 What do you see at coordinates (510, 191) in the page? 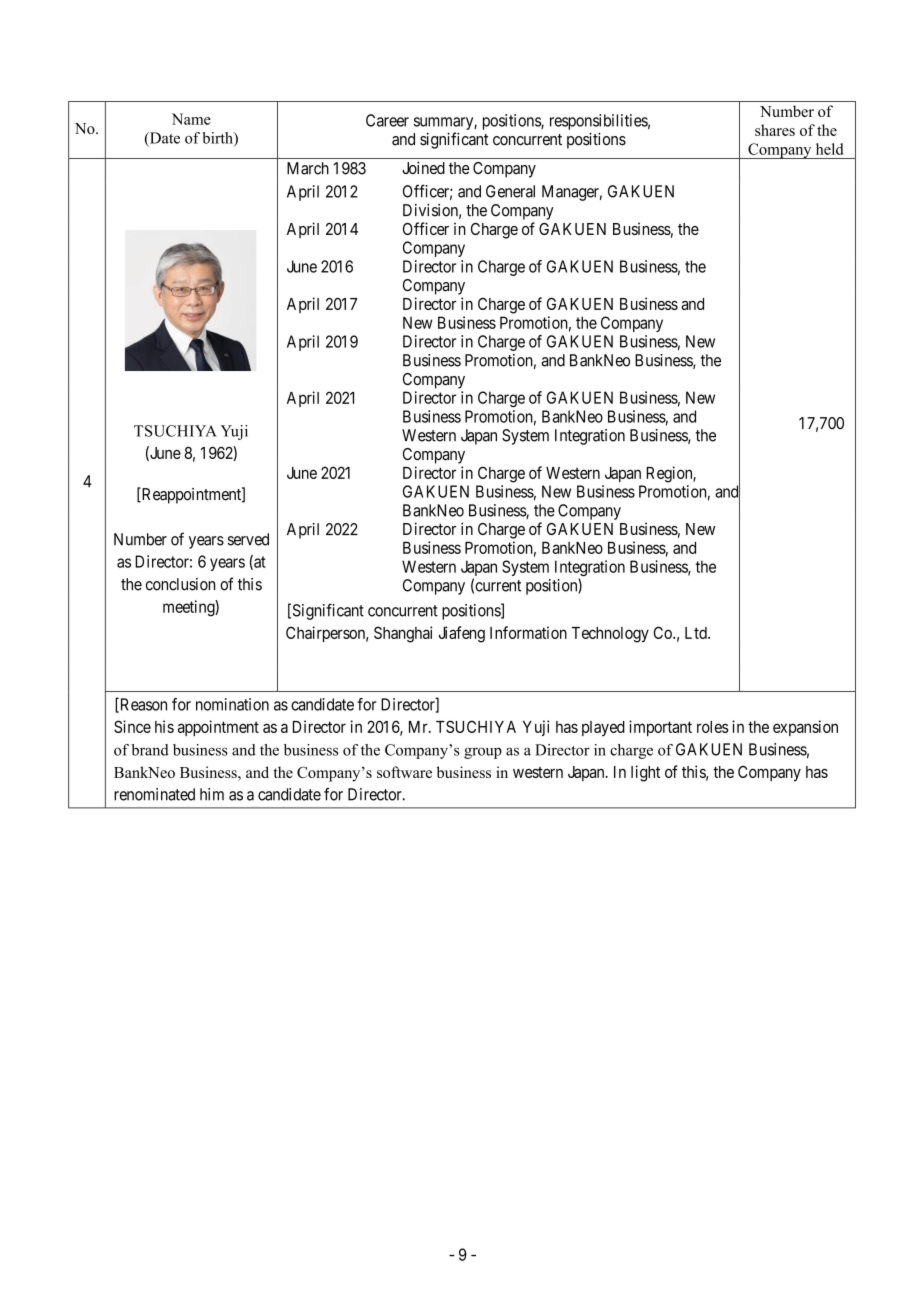
I see `General` at bounding box center [510, 191].
